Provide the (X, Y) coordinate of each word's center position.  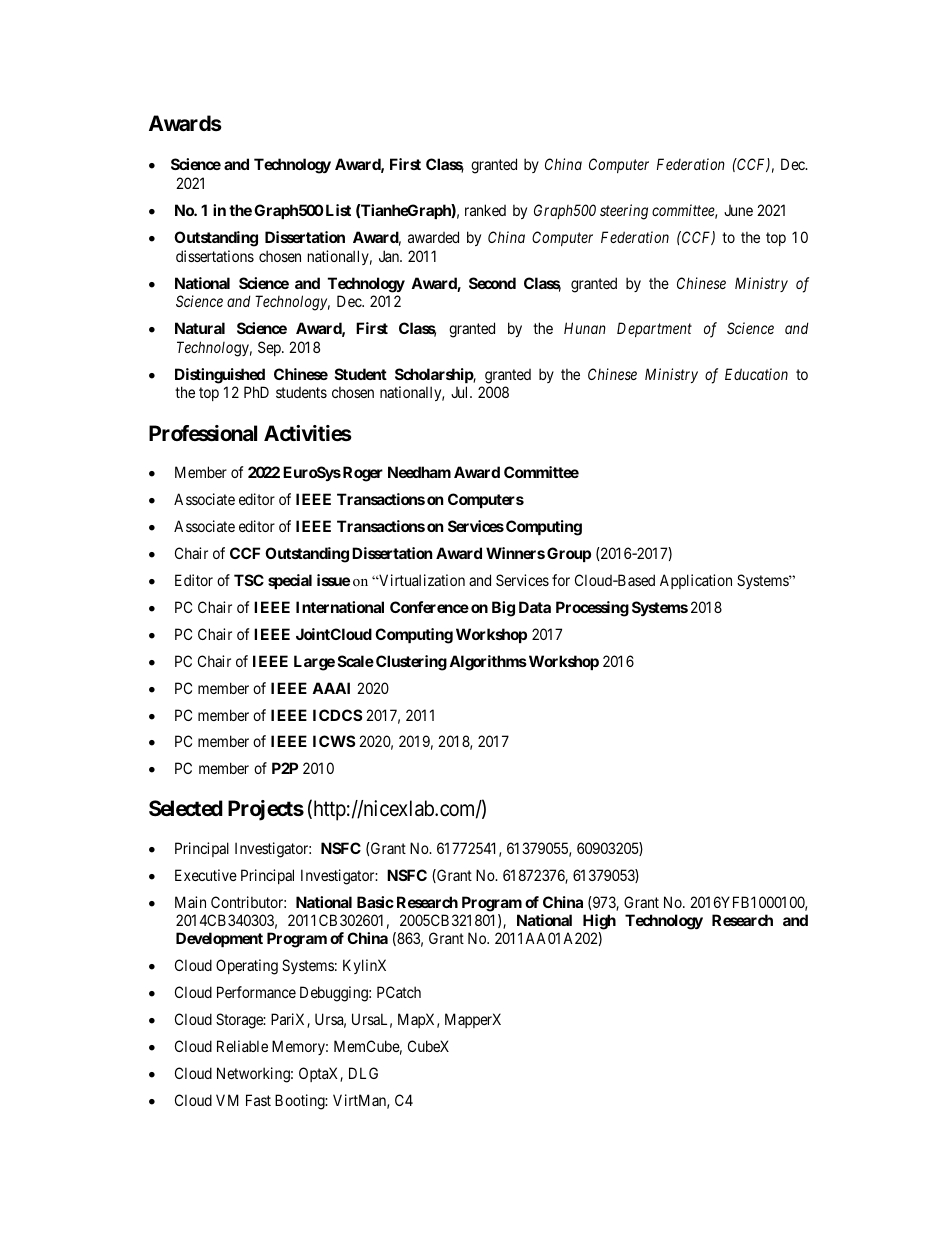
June (738, 210)
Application (696, 581)
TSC (249, 580)
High (599, 922)
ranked (485, 210)
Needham (419, 472)
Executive (206, 875)
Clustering (411, 663)
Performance (256, 992)
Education (756, 374)
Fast (258, 1100)
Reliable (242, 1046)
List (337, 210)
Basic (375, 902)
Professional (203, 433)
